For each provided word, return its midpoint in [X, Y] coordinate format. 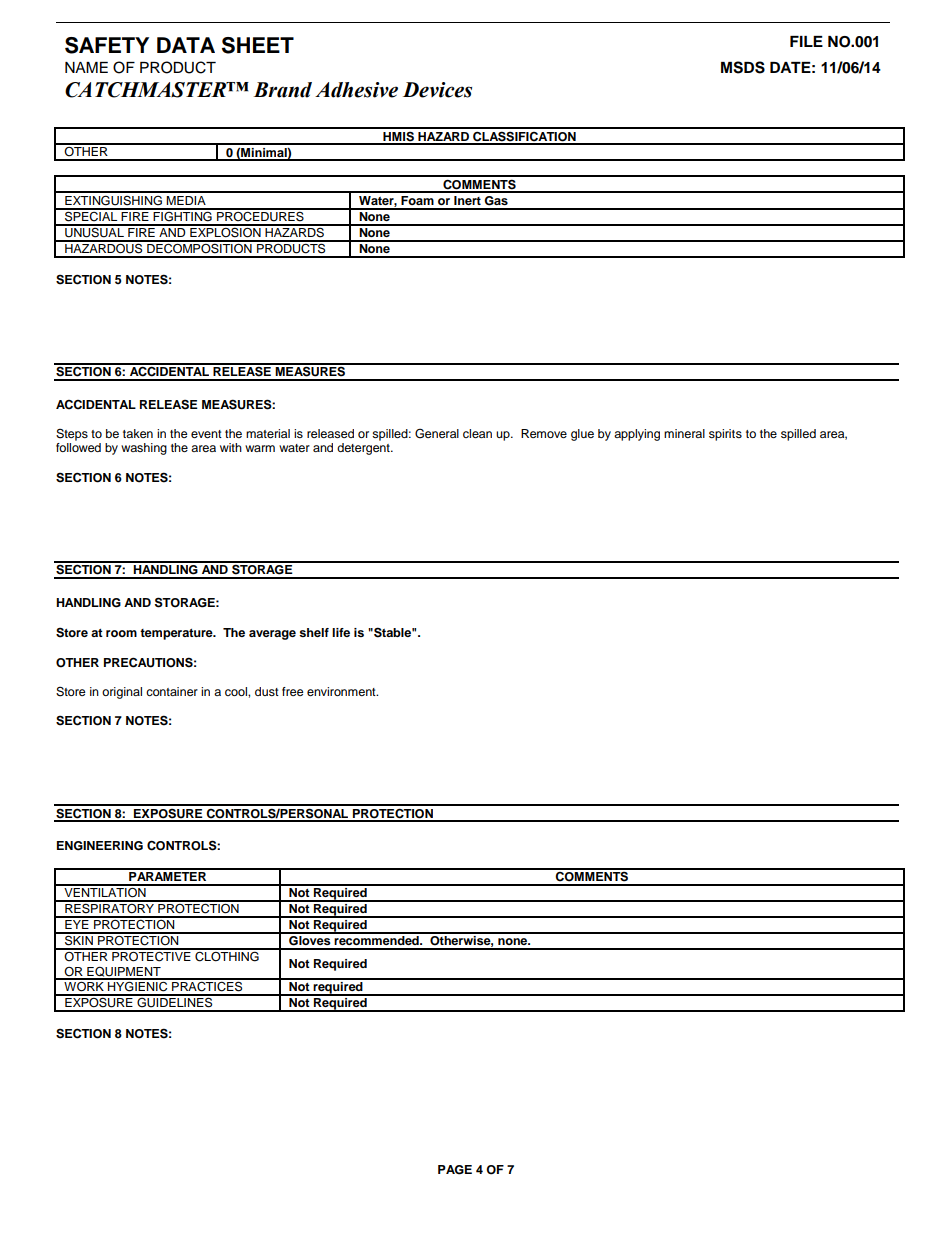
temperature [177, 634]
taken [138, 433]
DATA [186, 45]
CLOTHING [227, 955]
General [437, 433]
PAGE [455, 1170]
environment [342, 691]
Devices [437, 90]
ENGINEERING [100, 846]
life [341, 632]
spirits [725, 435]
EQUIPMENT [124, 972]
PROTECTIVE [151, 955]
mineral [684, 433]
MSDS [743, 67]
